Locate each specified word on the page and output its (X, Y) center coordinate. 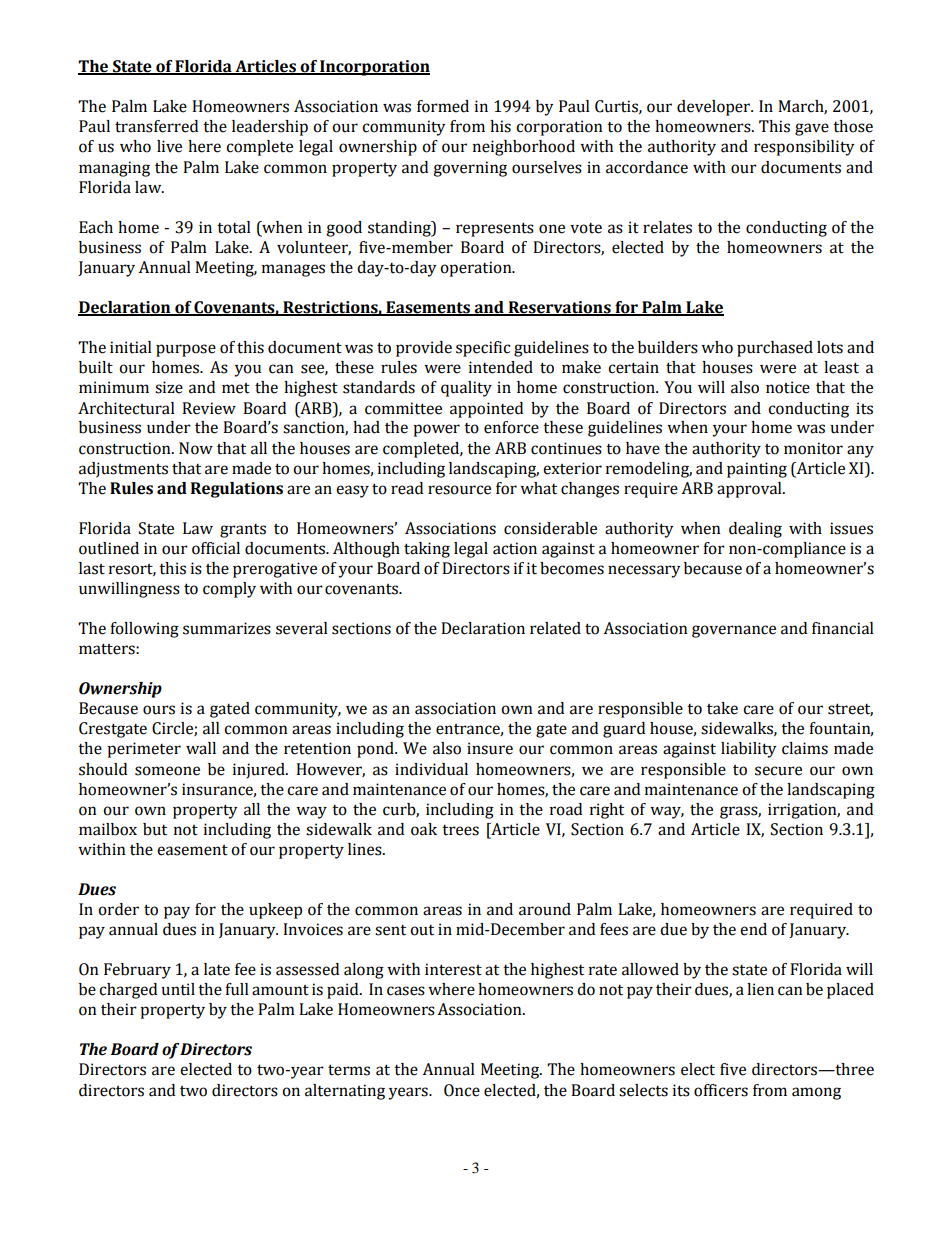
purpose (186, 350)
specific (483, 349)
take (722, 708)
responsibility (804, 148)
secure (778, 771)
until (178, 989)
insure (490, 748)
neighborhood (524, 148)
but (155, 829)
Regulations (237, 490)
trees (460, 830)
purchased (775, 349)
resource (459, 490)
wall (201, 748)
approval (750, 490)
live (169, 146)
